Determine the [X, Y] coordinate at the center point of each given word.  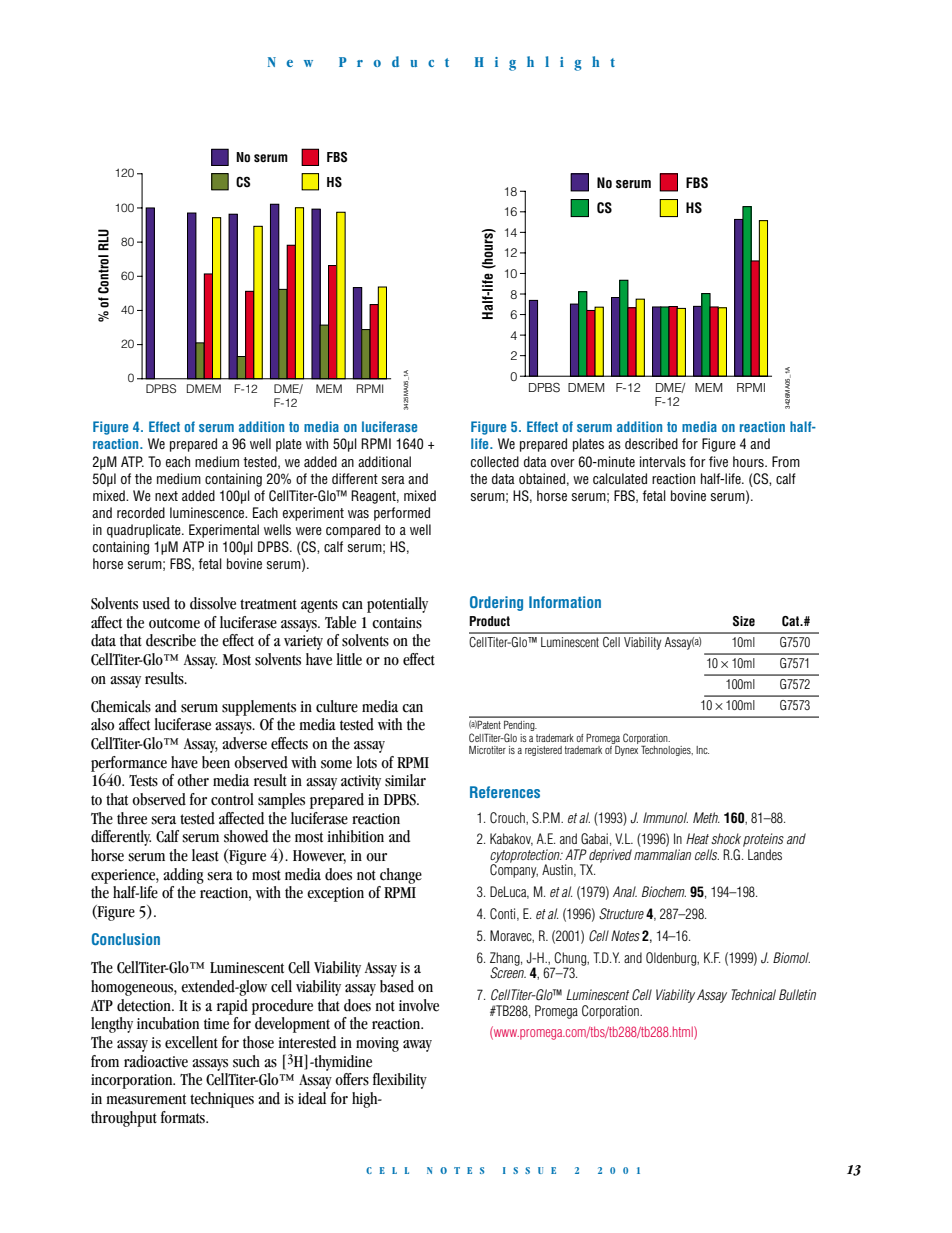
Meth [706, 817]
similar [405, 780]
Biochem [664, 891]
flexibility [400, 1081]
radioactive [156, 1061]
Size [744, 621]
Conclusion [126, 939]
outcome [174, 623]
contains [397, 623]
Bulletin [797, 994]
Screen [508, 972]
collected [495, 461]
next [166, 496]
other [193, 780]
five [718, 461]
